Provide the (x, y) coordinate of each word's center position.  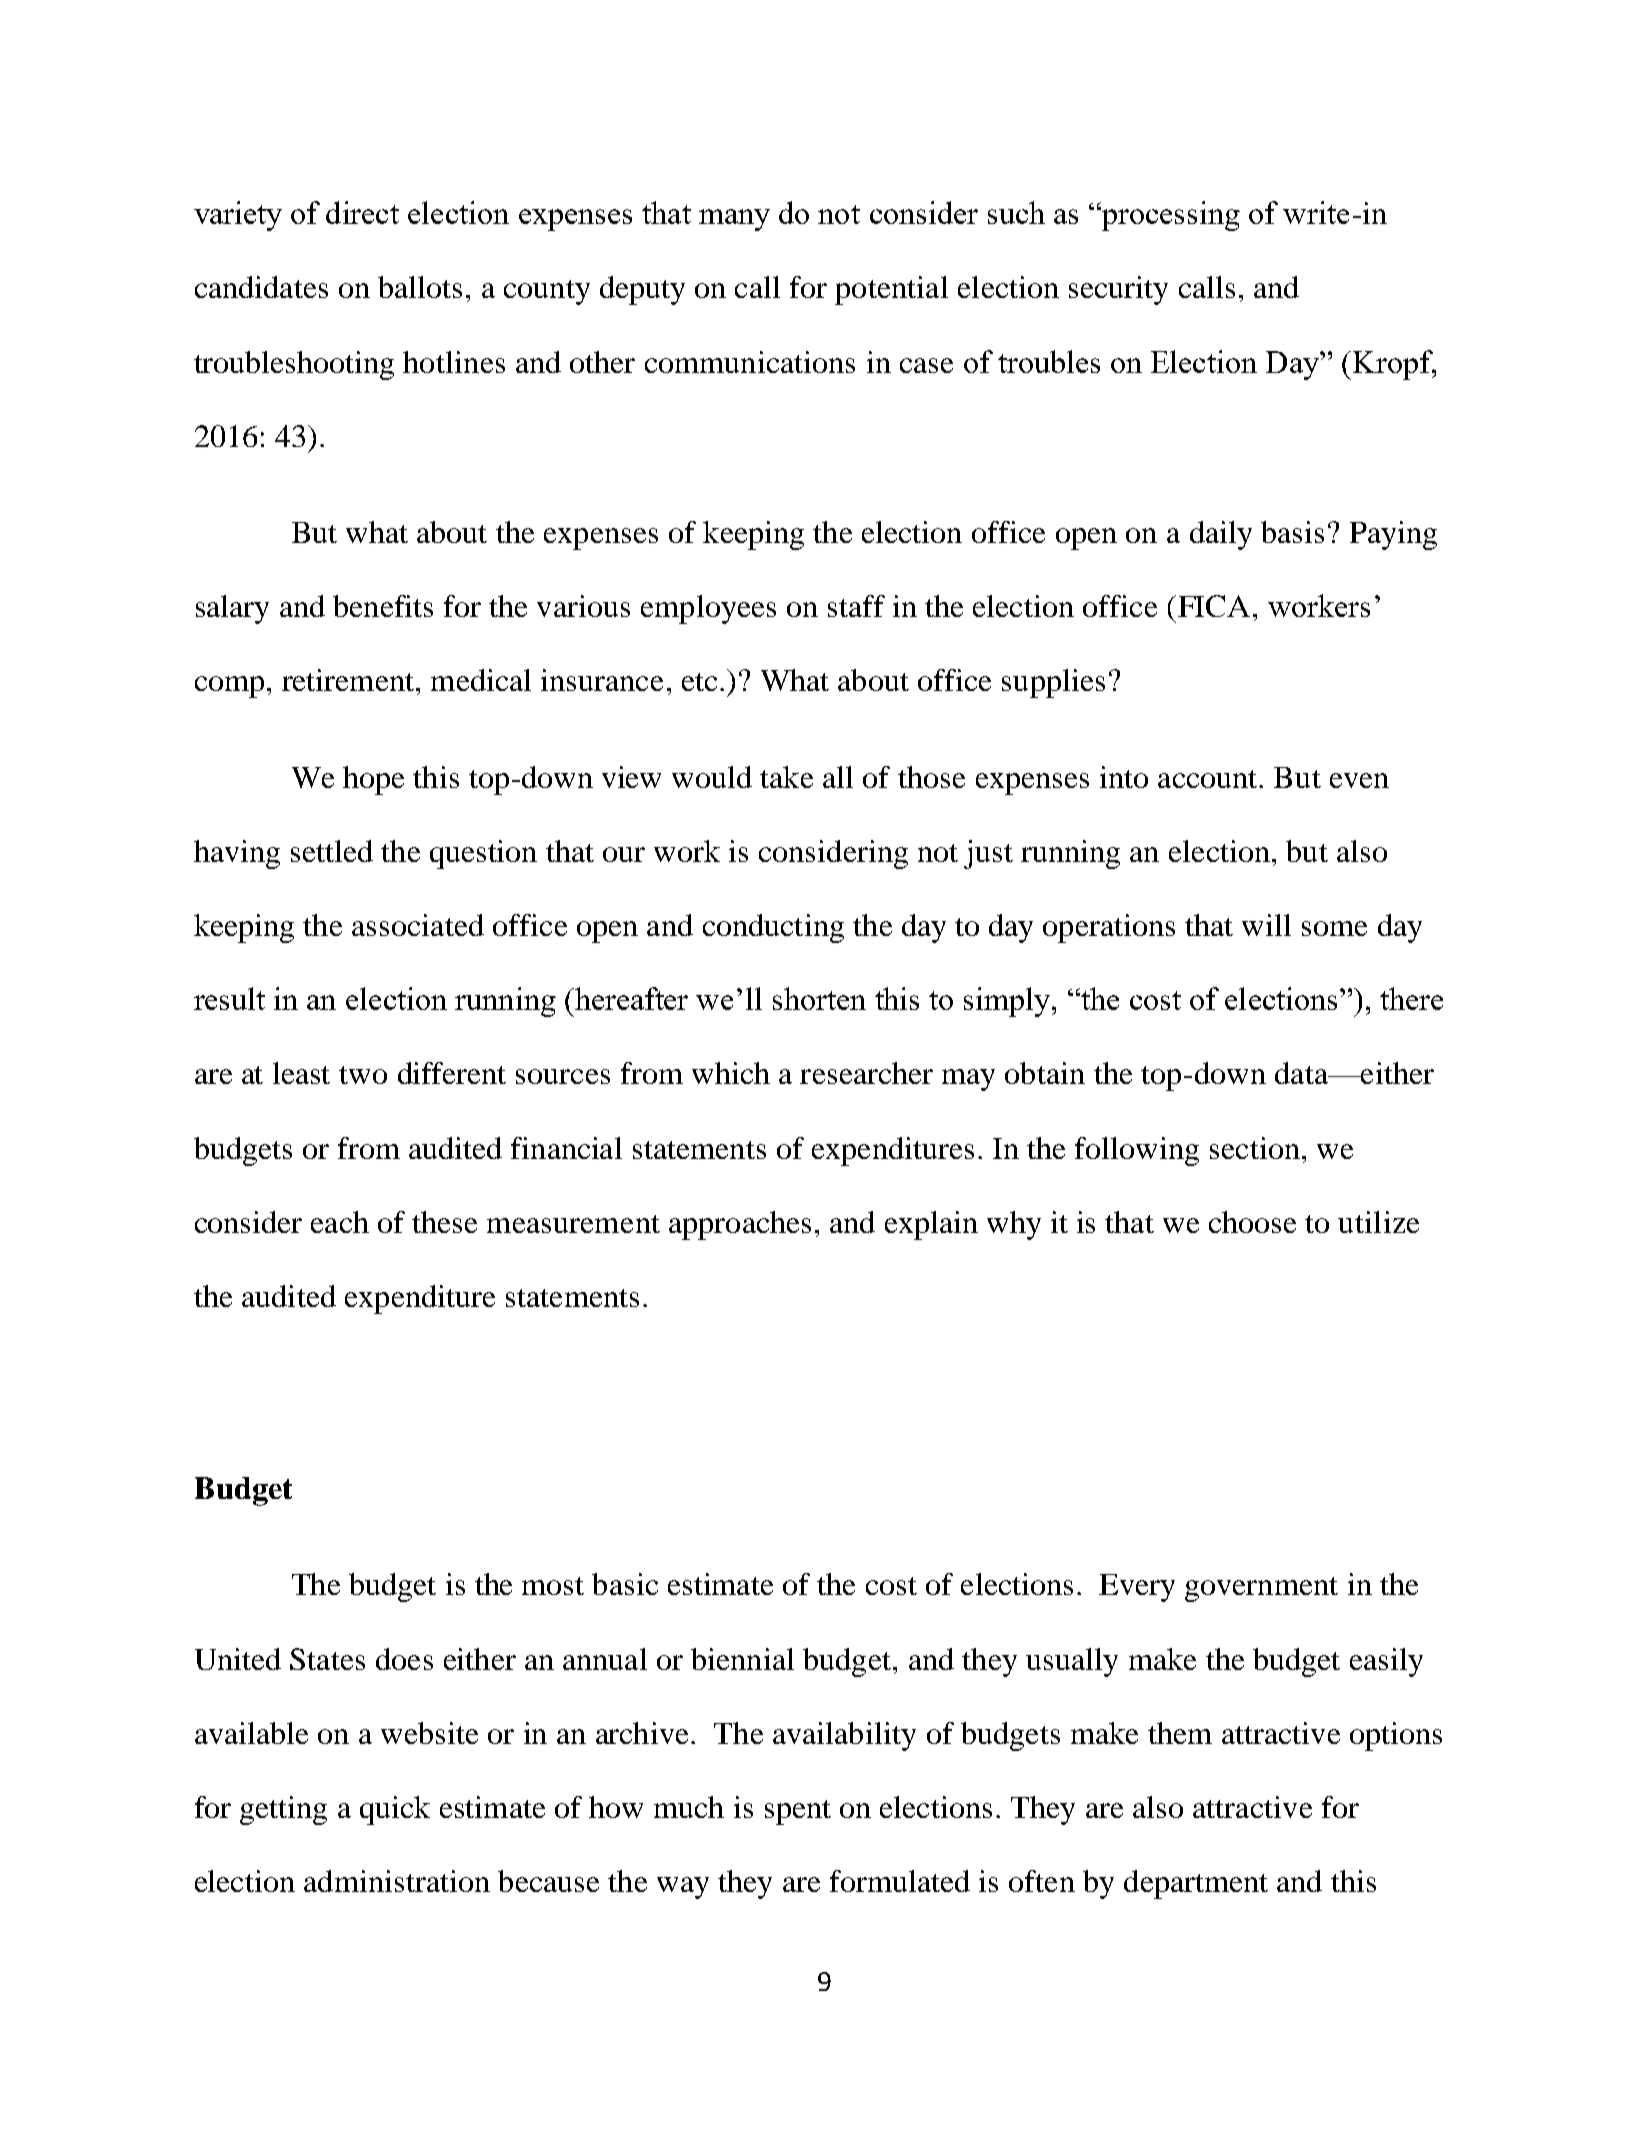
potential (891, 290)
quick (395, 1810)
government (1261, 1589)
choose (1252, 1222)
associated (418, 925)
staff (856, 606)
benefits (383, 606)
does (404, 1659)
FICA (1214, 606)
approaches (740, 1225)
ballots (420, 287)
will (1266, 925)
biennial (742, 1659)
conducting (773, 928)
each (340, 1222)
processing (1170, 216)
